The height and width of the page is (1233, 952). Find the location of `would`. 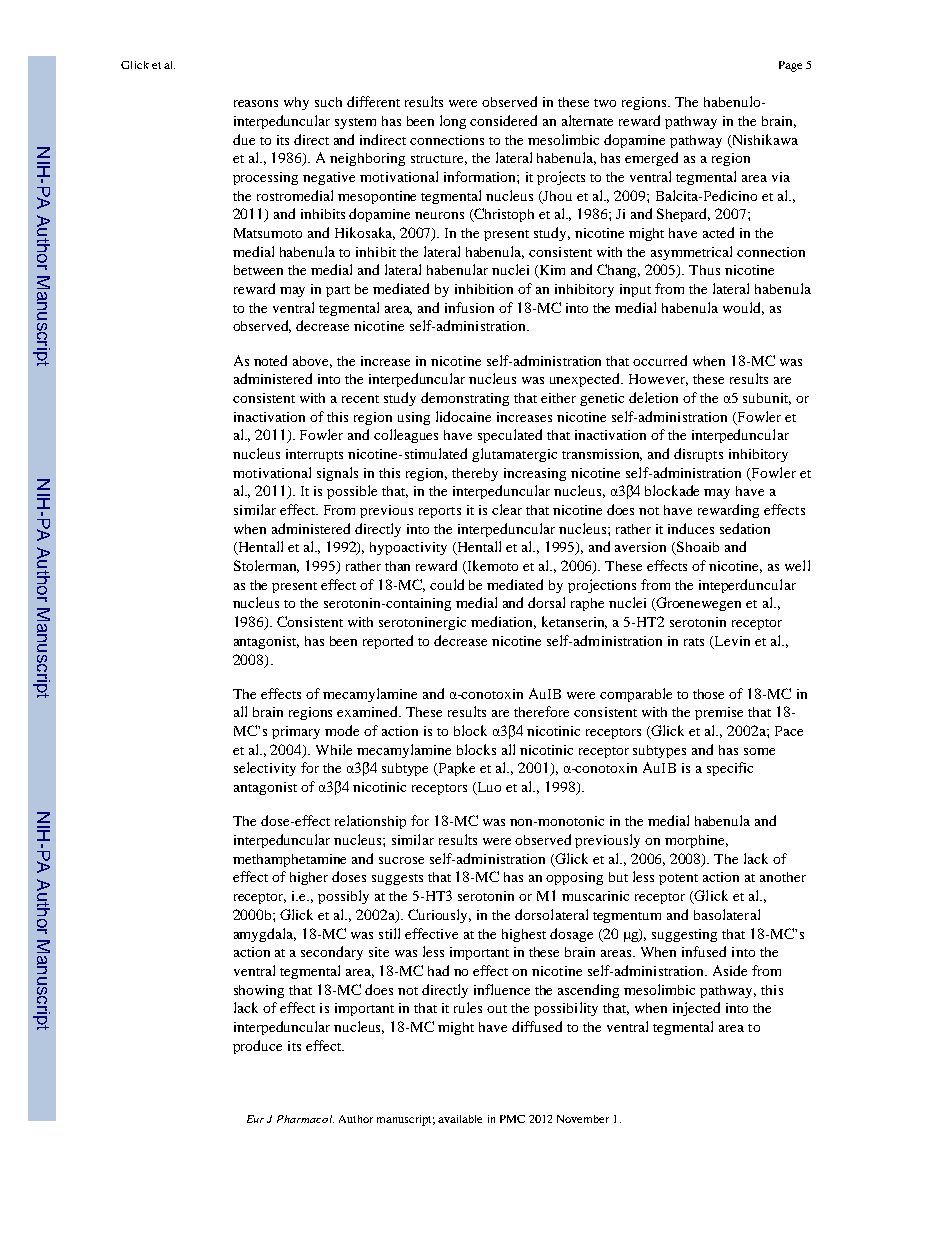

would is located at coordinates (743, 308).
